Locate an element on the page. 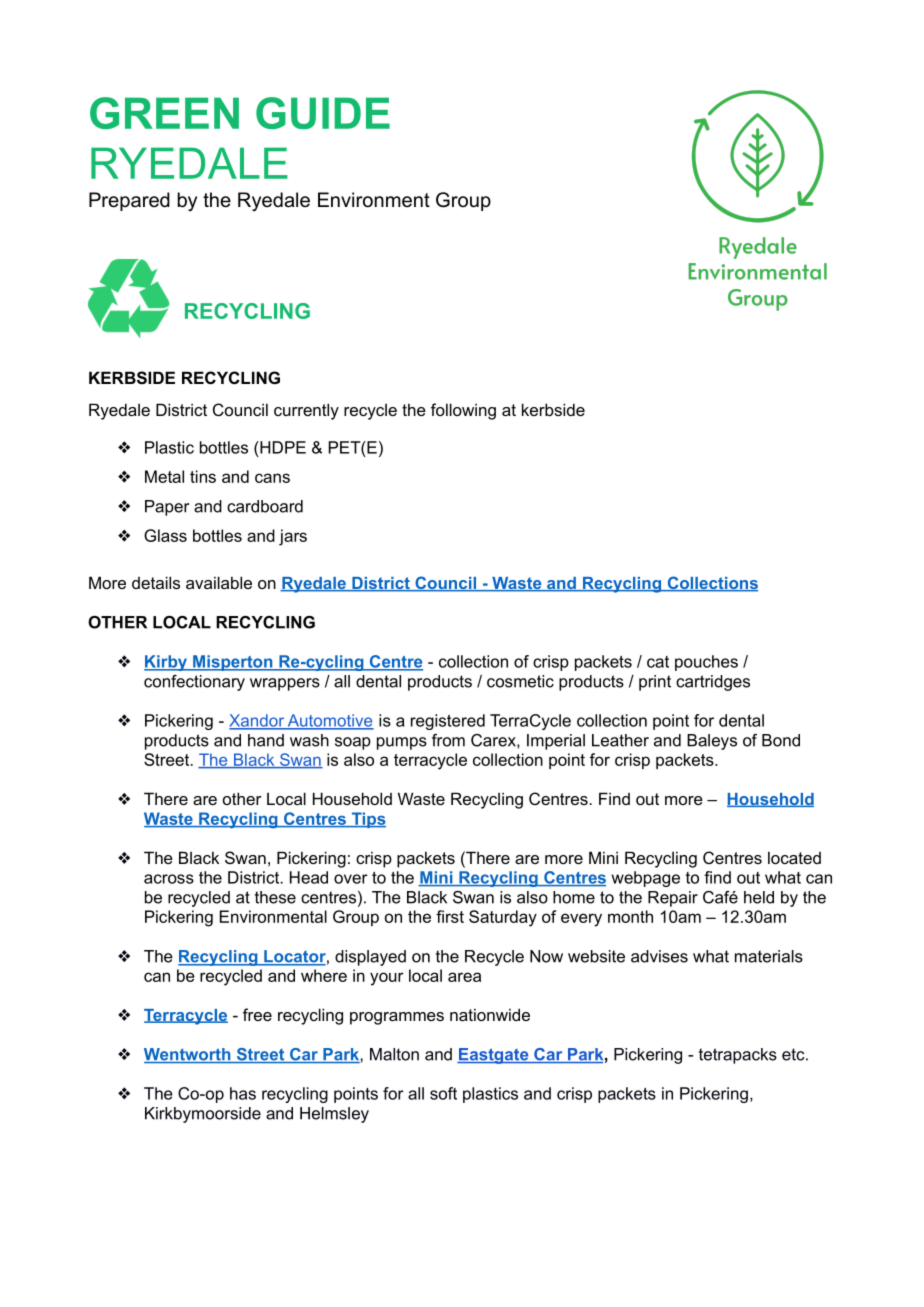  print is located at coordinates (655, 683).
